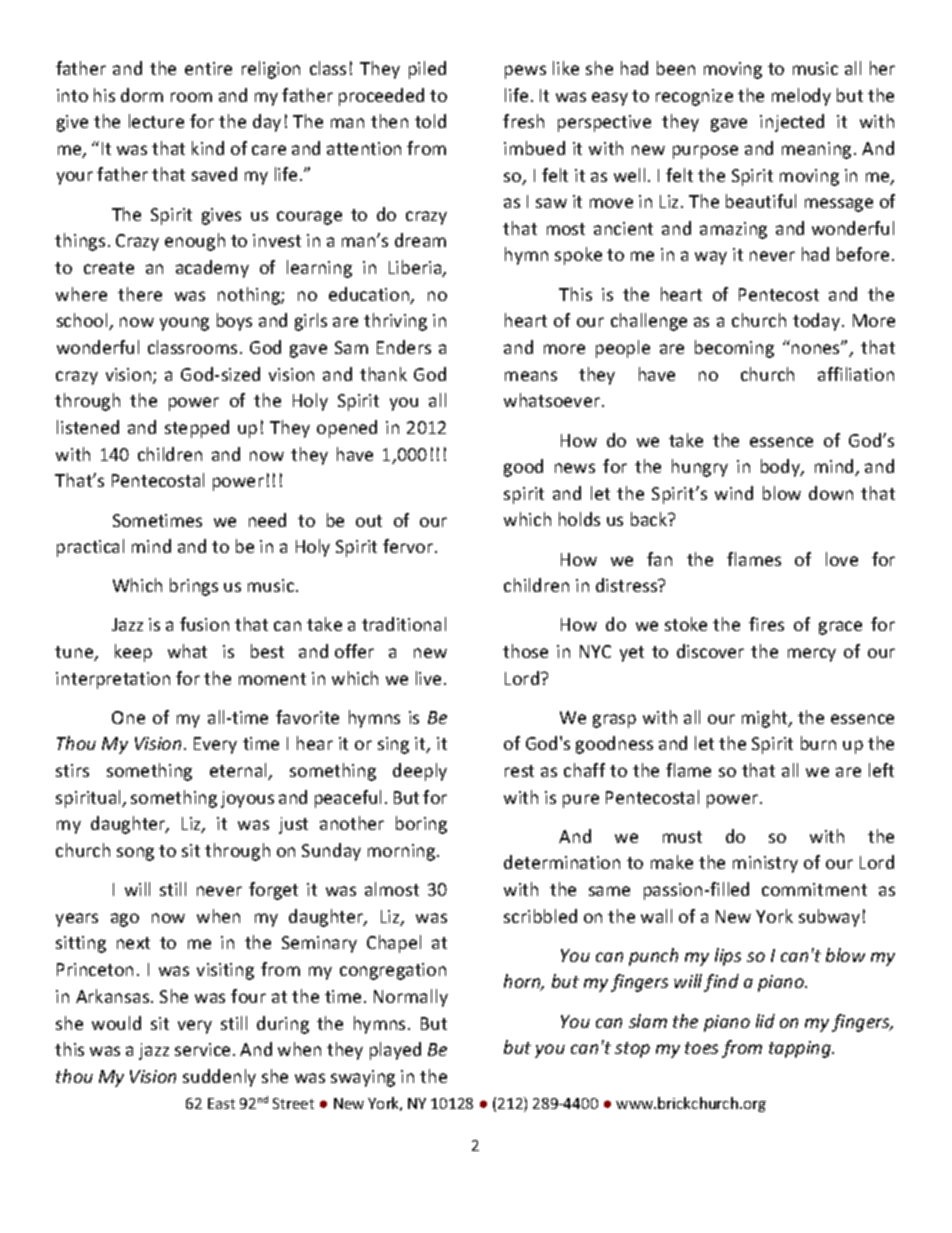 The image size is (952, 1233). I want to click on service, so click(202, 1049).
